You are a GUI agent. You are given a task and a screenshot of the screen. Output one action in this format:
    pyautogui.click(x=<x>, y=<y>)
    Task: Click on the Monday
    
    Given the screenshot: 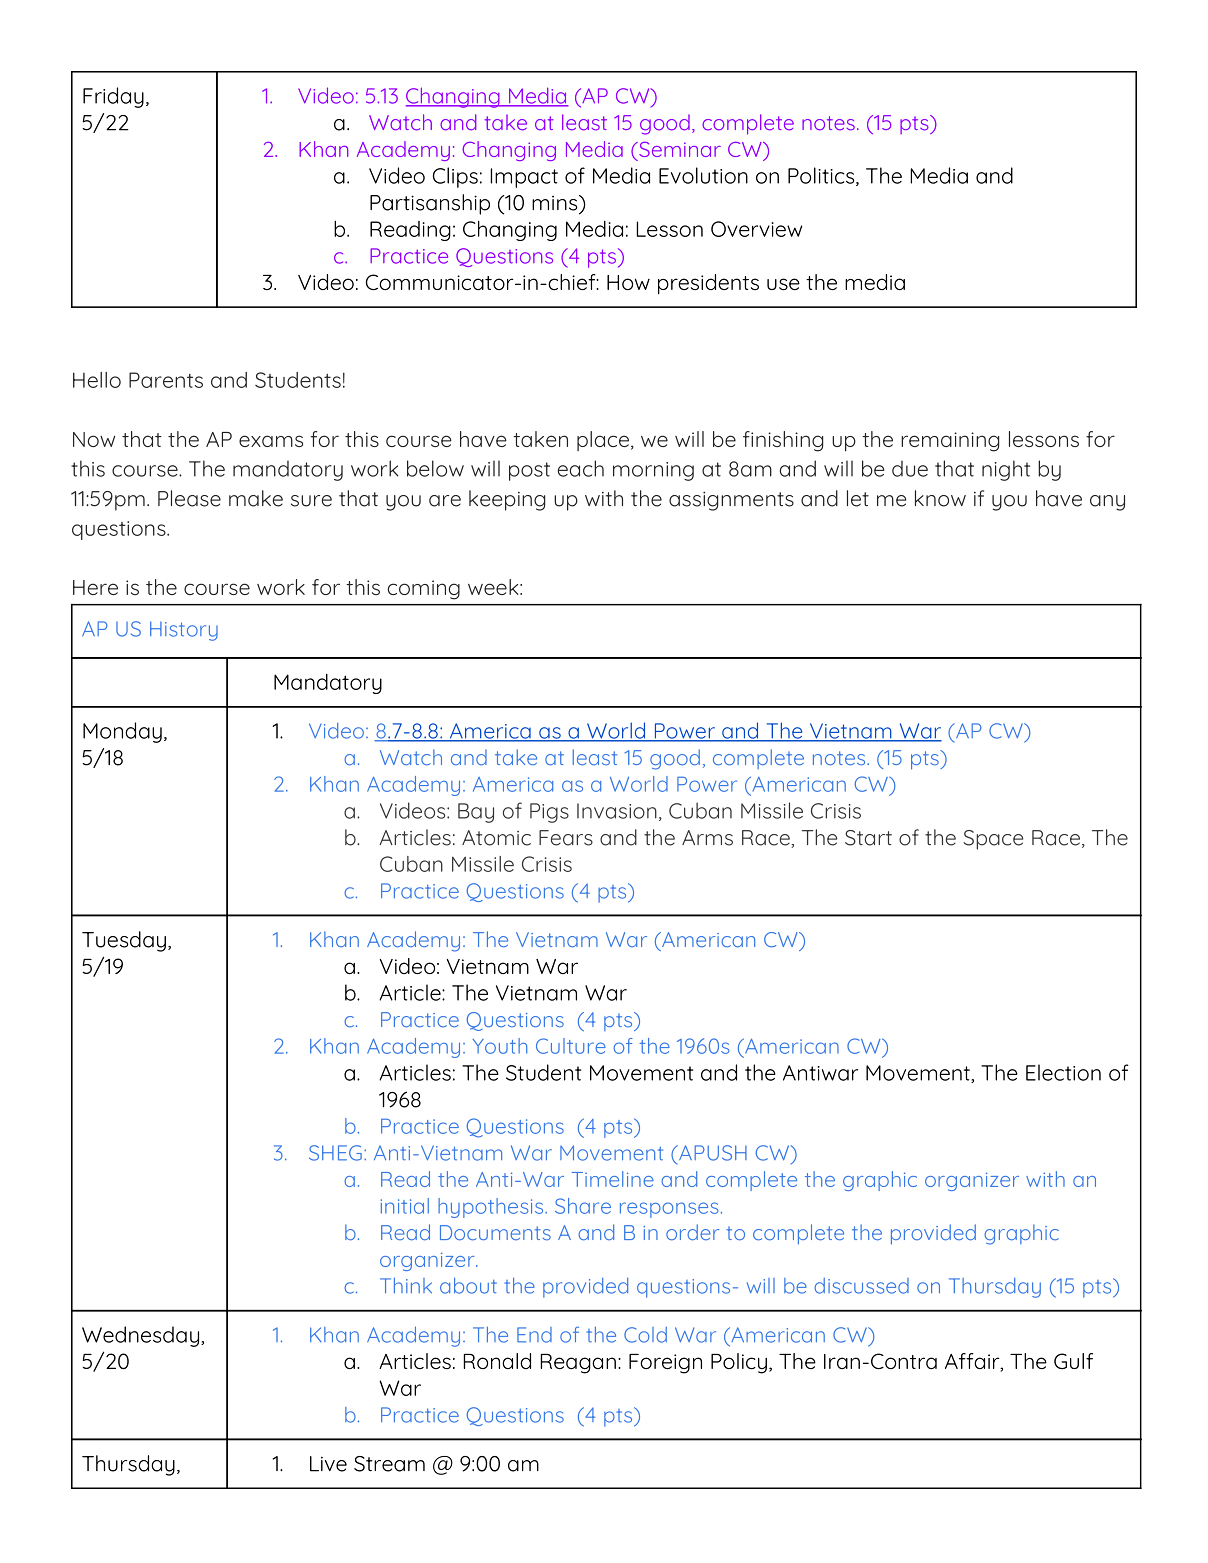 What is the action you would take?
    pyautogui.click(x=122, y=732)
